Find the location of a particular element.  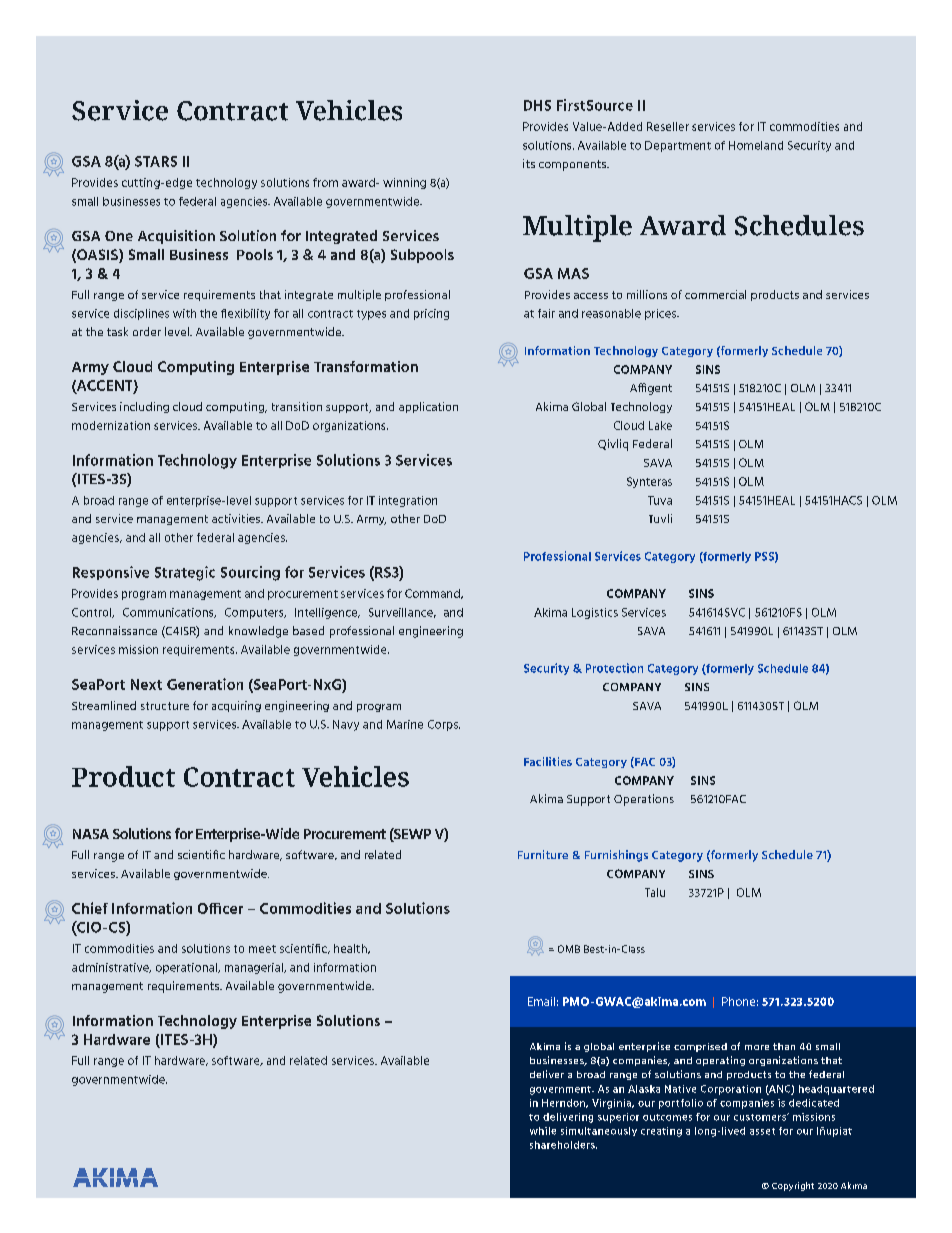

Operations is located at coordinates (644, 800).
